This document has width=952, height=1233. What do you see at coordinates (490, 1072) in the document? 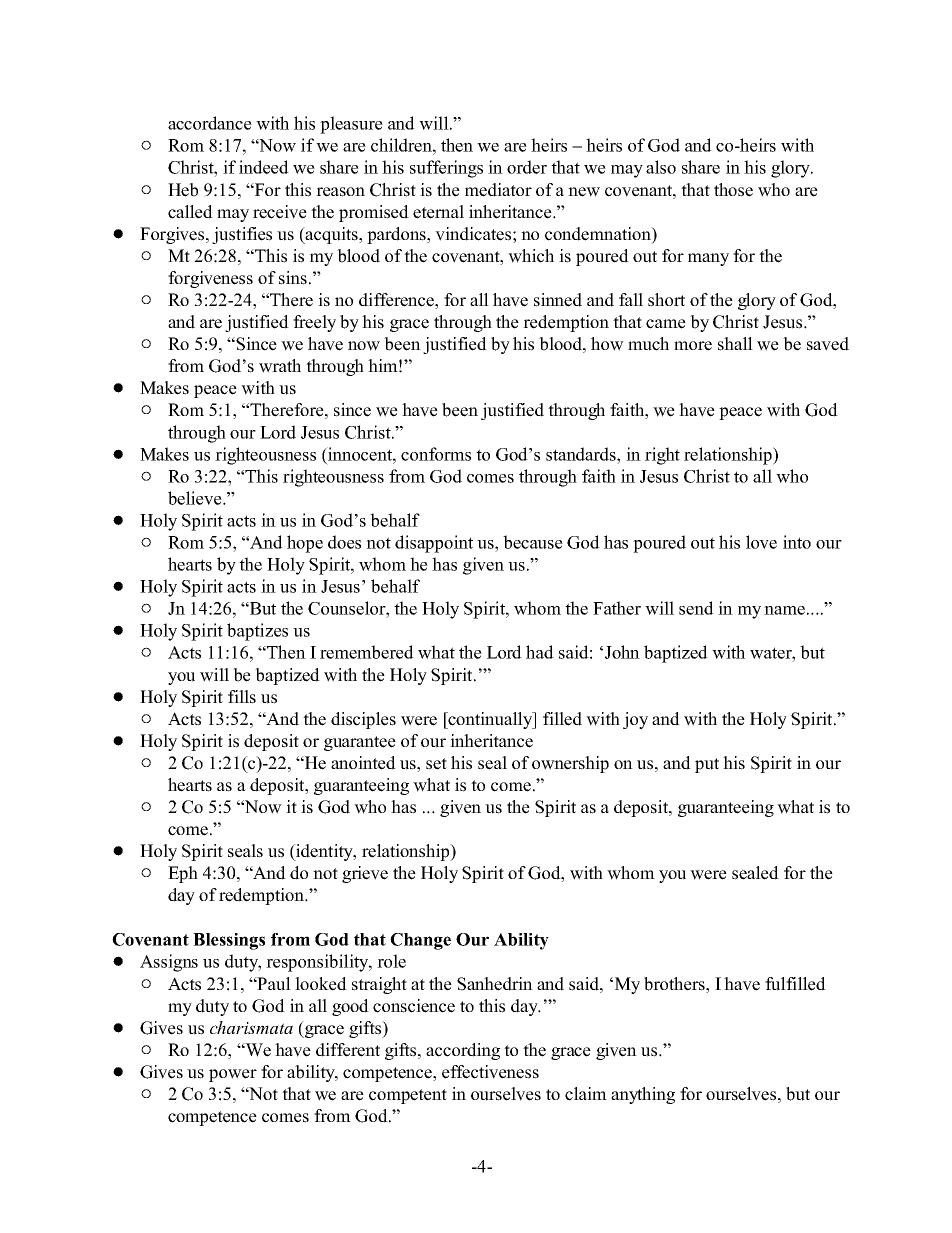
I see `effectiveness` at bounding box center [490, 1072].
